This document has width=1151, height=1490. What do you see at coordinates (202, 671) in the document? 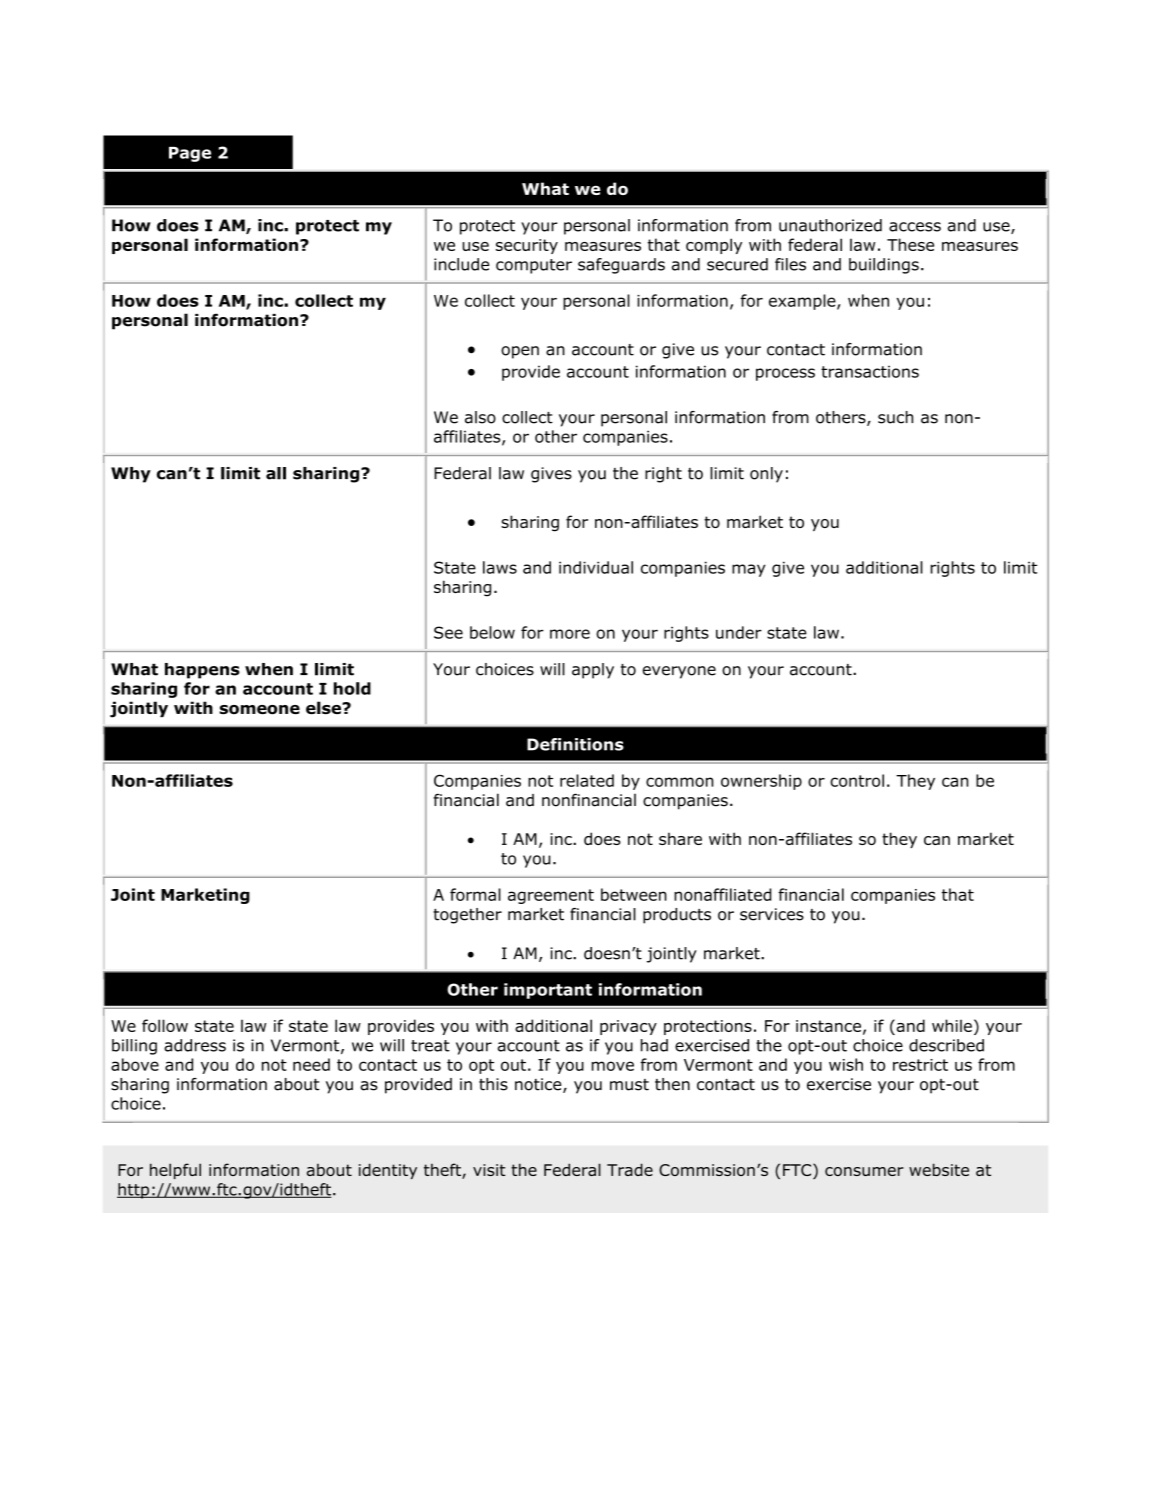
I see `happens` at bounding box center [202, 671].
